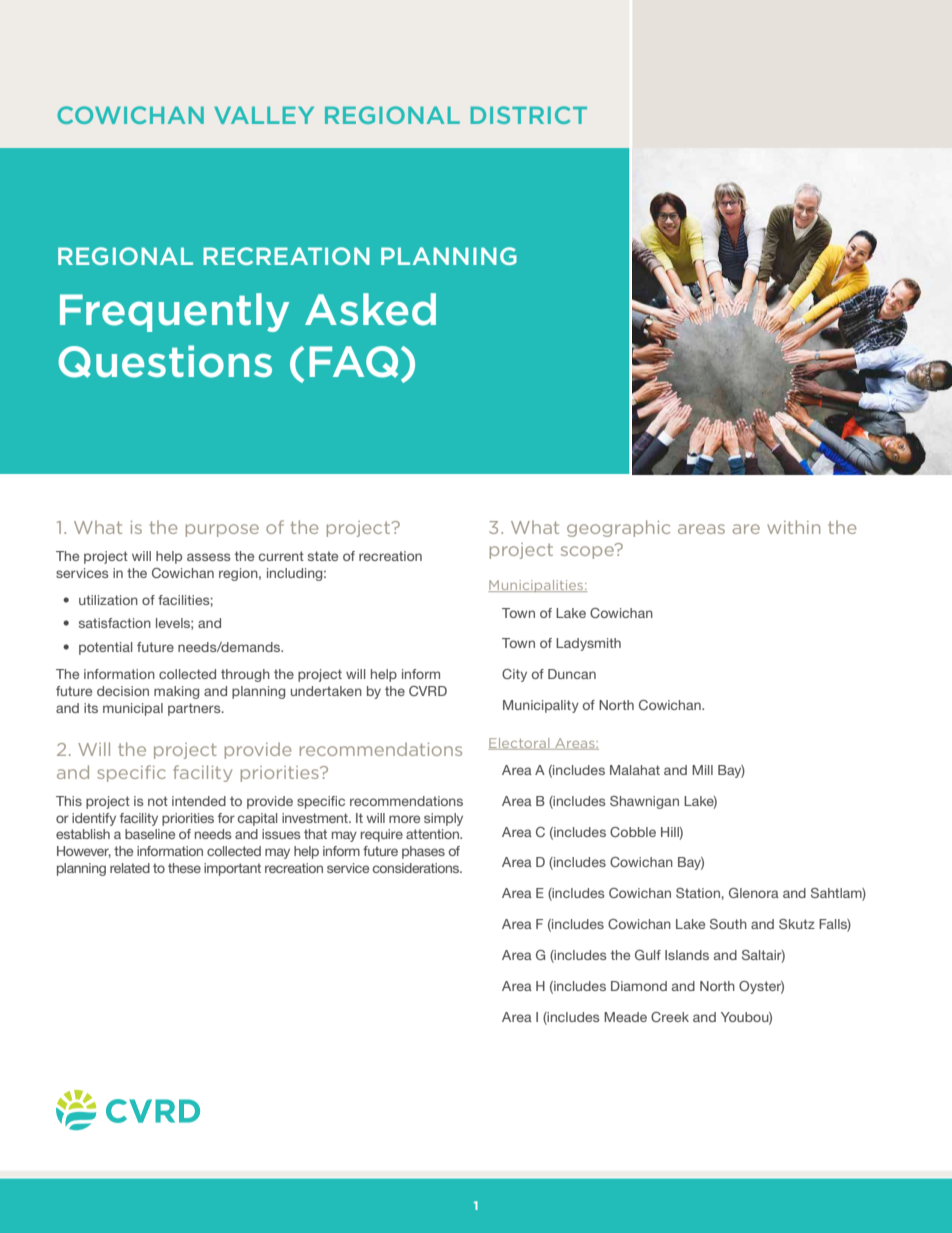 This page has height=1233, width=952. Describe the element at coordinates (417, 868) in the page. I see `considerations` at that location.
